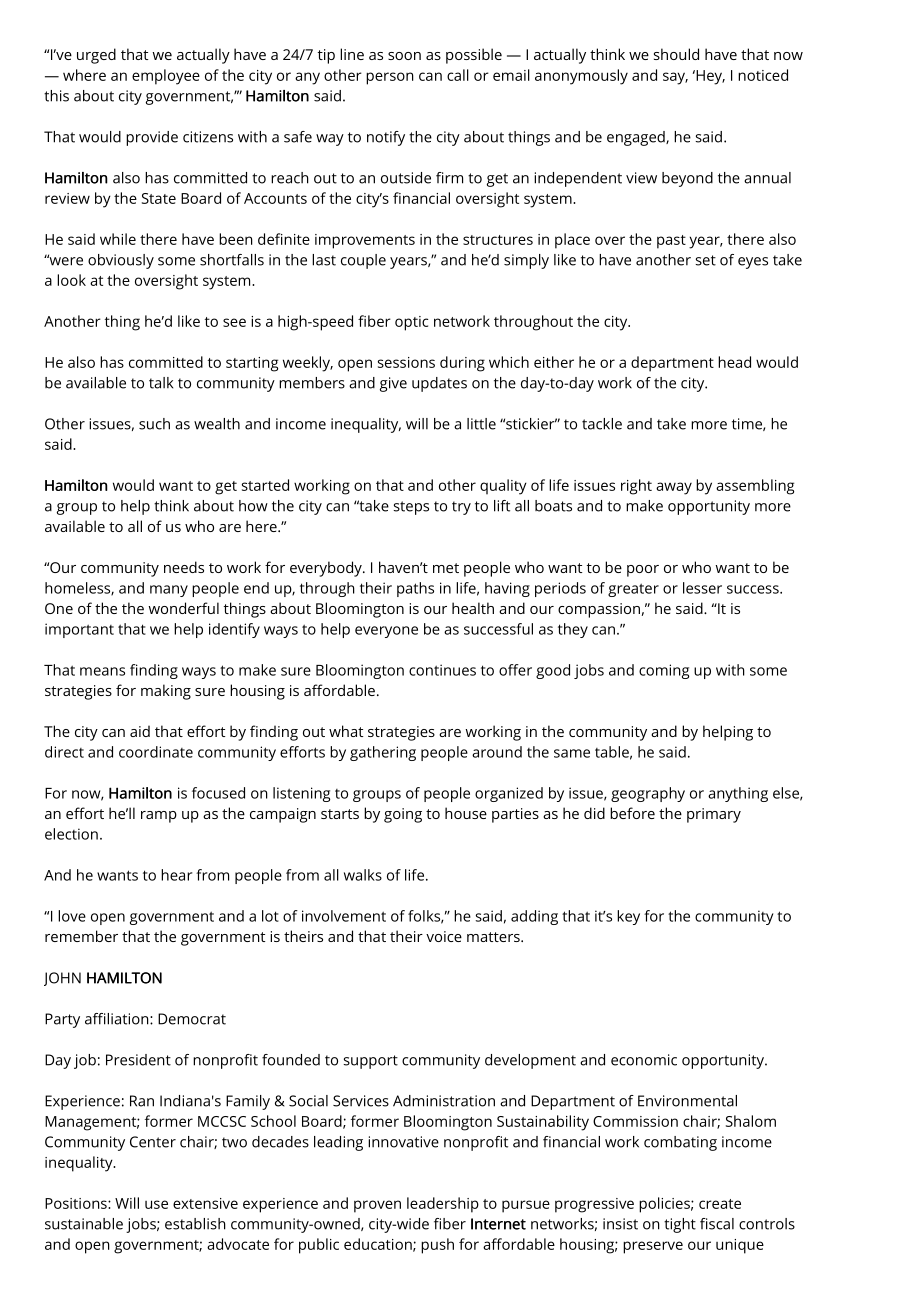 The width and height of the image is (924, 1308). What do you see at coordinates (102, 671) in the image?
I see `means` at bounding box center [102, 671].
